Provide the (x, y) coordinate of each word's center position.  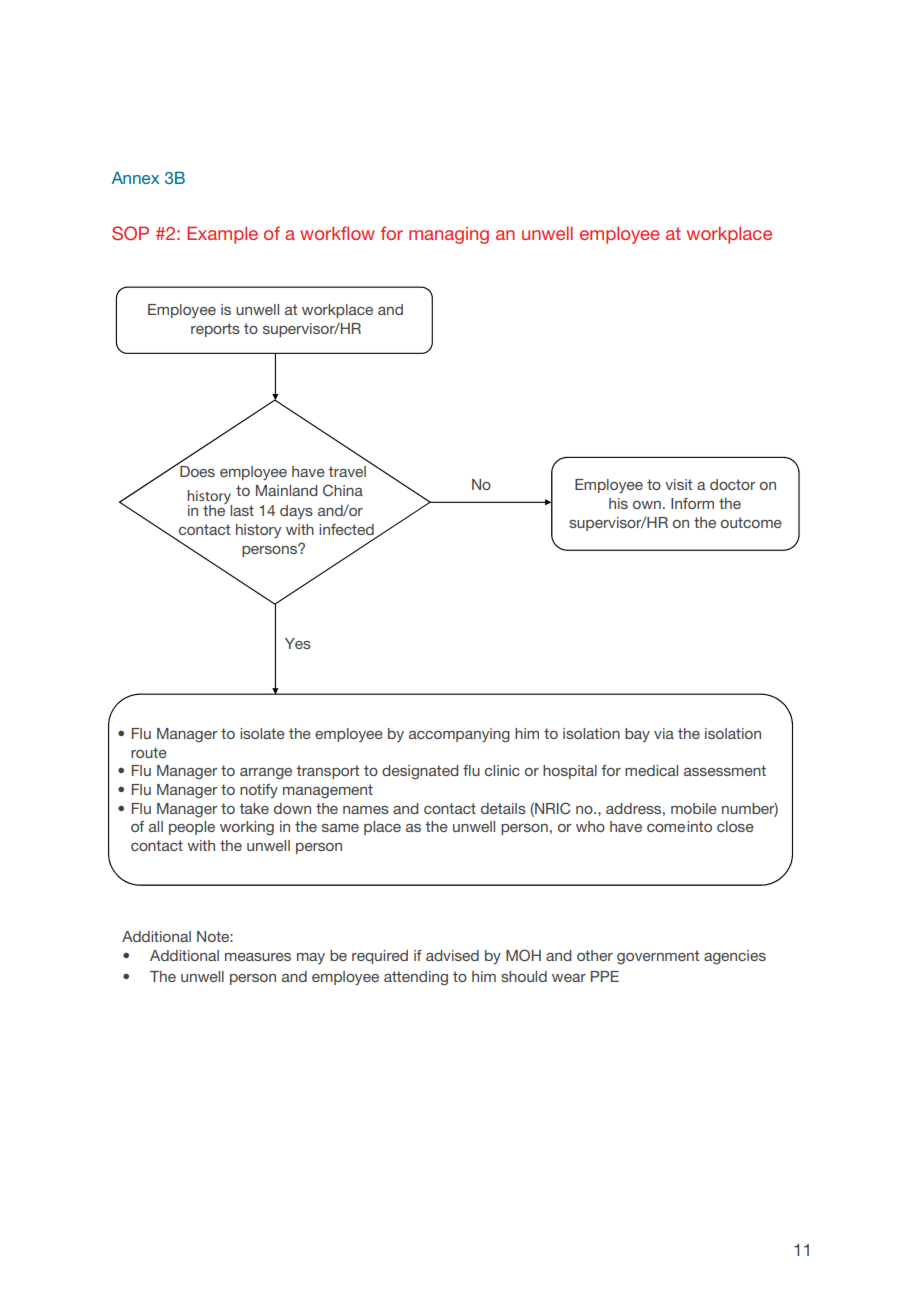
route (149, 752)
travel (347, 471)
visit (678, 484)
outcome (751, 522)
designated (420, 772)
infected (346, 529)
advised (452, 955)
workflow (337, 233)
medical (651, 770)
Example (222, 235)
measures (258, 957)
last (242, 510)
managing (449, 235)
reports (215, 330)
